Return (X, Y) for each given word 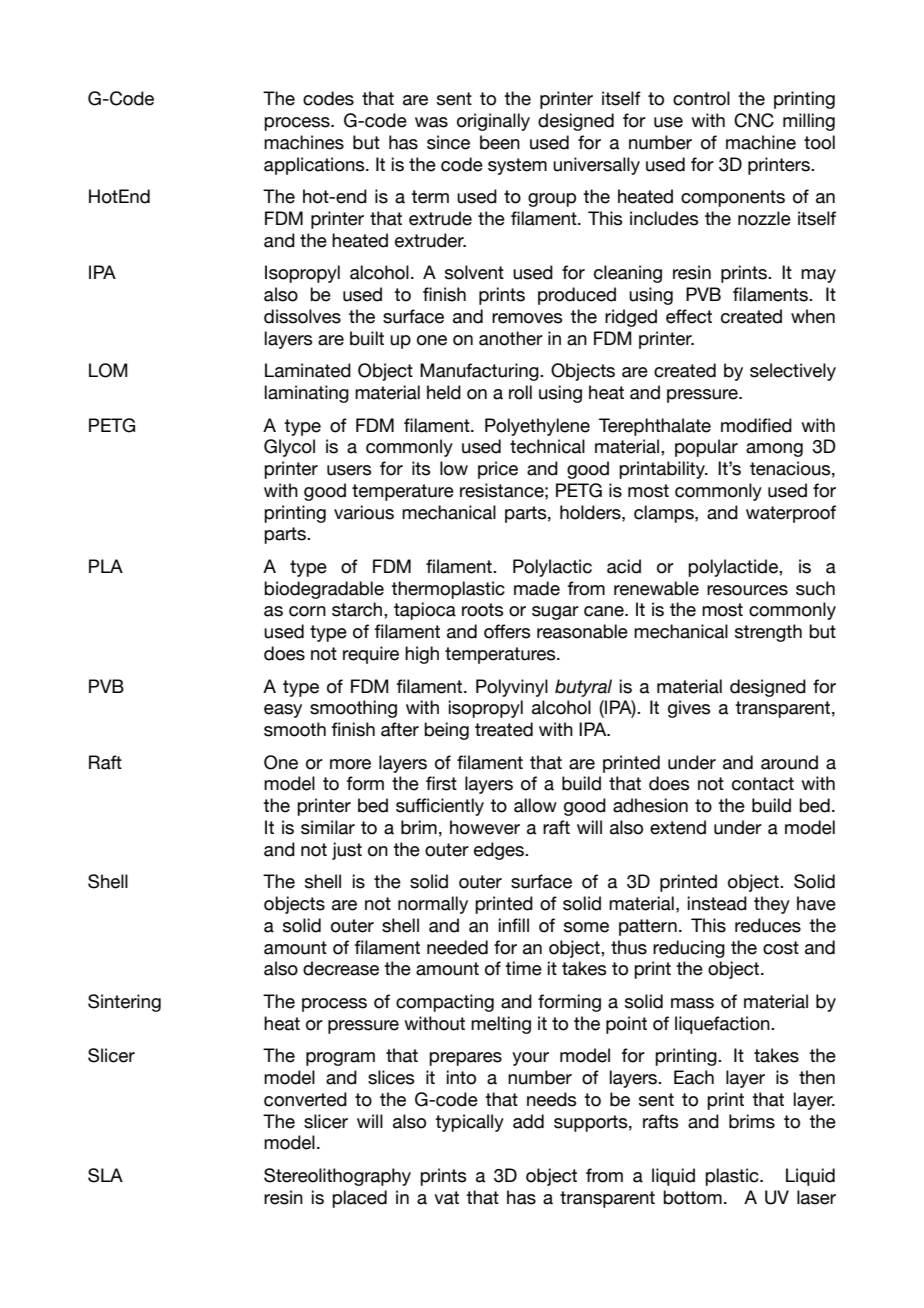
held (444, 392)
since (448, 142)
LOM (108, 370)
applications (315, 166)
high (422, 655)
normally (433, 905)
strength (768, 633)
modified (756, 425)
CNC (754, 120)
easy (283, 711)
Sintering (124, 1003)
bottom (692, 1197)
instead (717, 903)
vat (446, 1198)
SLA (105, 1175)
